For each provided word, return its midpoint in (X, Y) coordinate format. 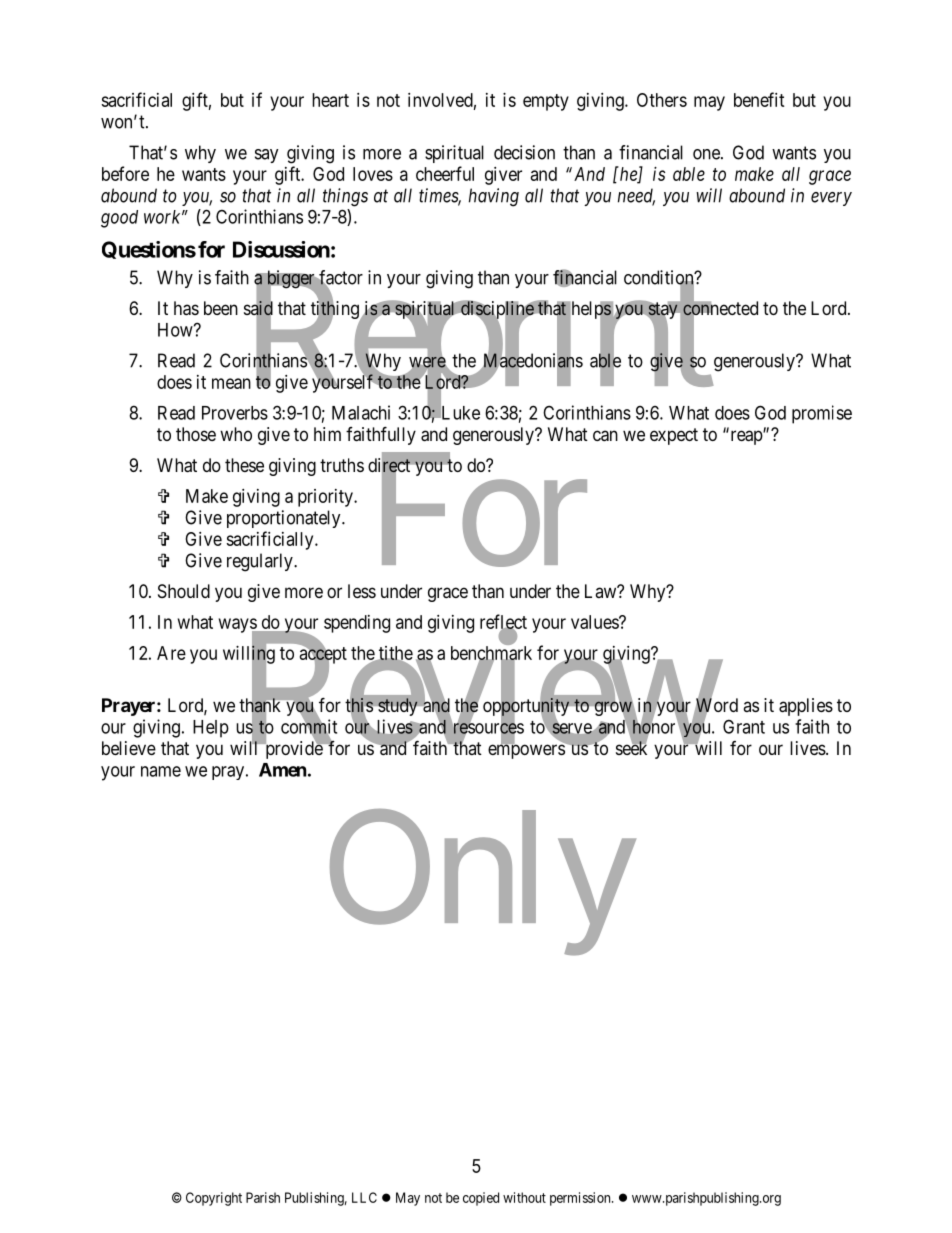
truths (342, 465)
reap (746, 437)
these (244, 465)
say (267, 156)
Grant (744, 726)
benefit (759, 99)
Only (480, 885)
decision (524, 152)
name (161, 771)
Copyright (214, 1199)
